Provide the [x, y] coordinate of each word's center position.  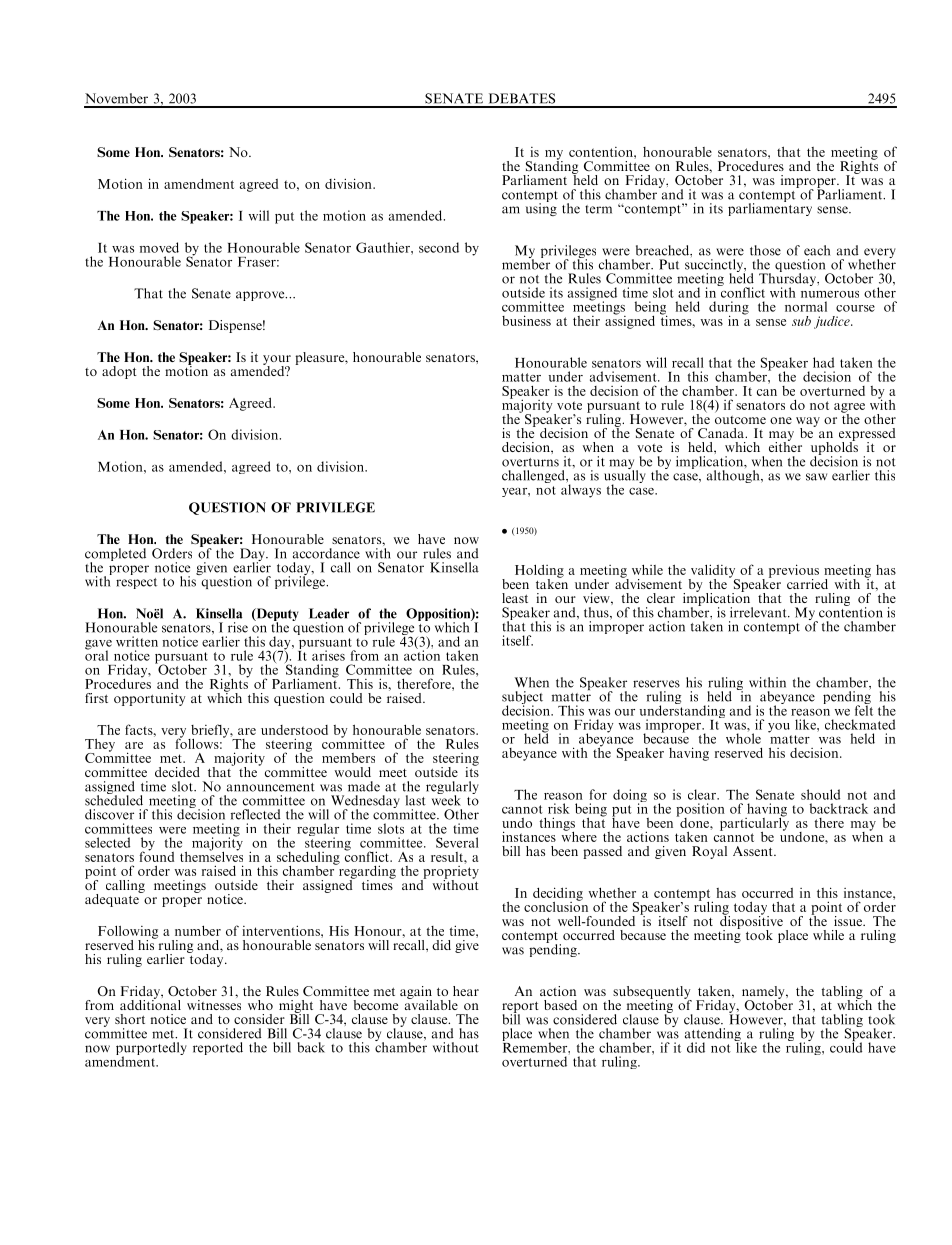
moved [159, 247]
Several [457, 842]
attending [713, 1036]
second [439, 247]
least [515, 598]
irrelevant [759, 612]
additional [150, 1003]
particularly [754, 824]
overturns [530, 462]
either [785, 446]
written [137, 641]
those [765, 250]
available [431, 1003]
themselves [211, 855]
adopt [119, 372]
